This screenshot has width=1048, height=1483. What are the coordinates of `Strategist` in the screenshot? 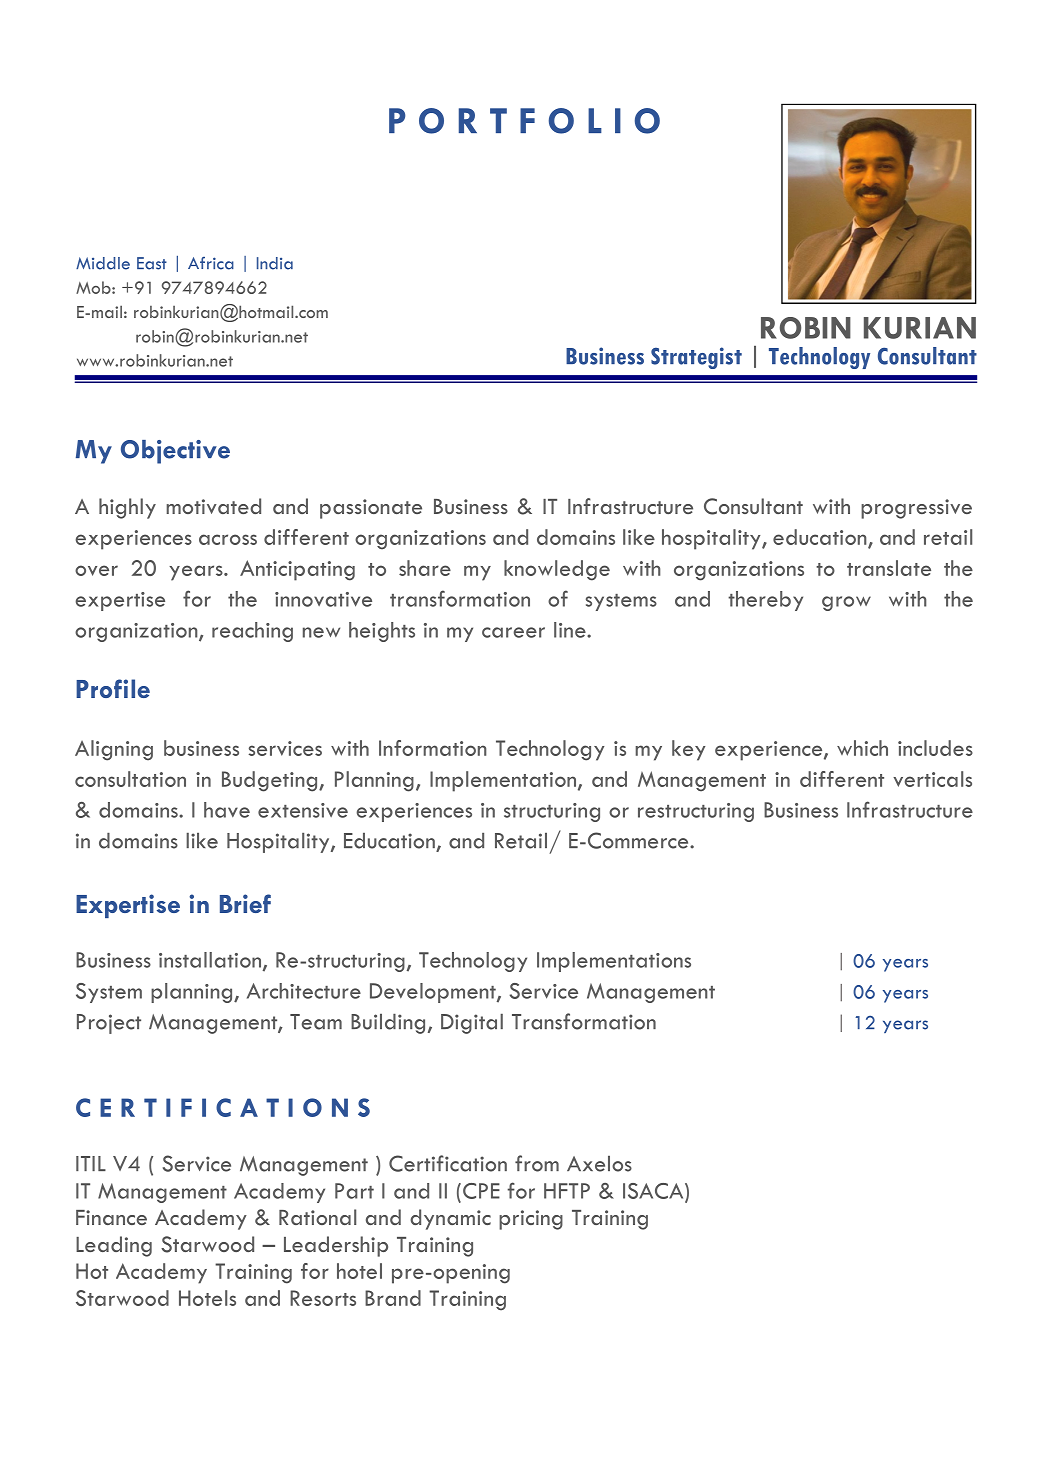 It's located at (696, 358).
